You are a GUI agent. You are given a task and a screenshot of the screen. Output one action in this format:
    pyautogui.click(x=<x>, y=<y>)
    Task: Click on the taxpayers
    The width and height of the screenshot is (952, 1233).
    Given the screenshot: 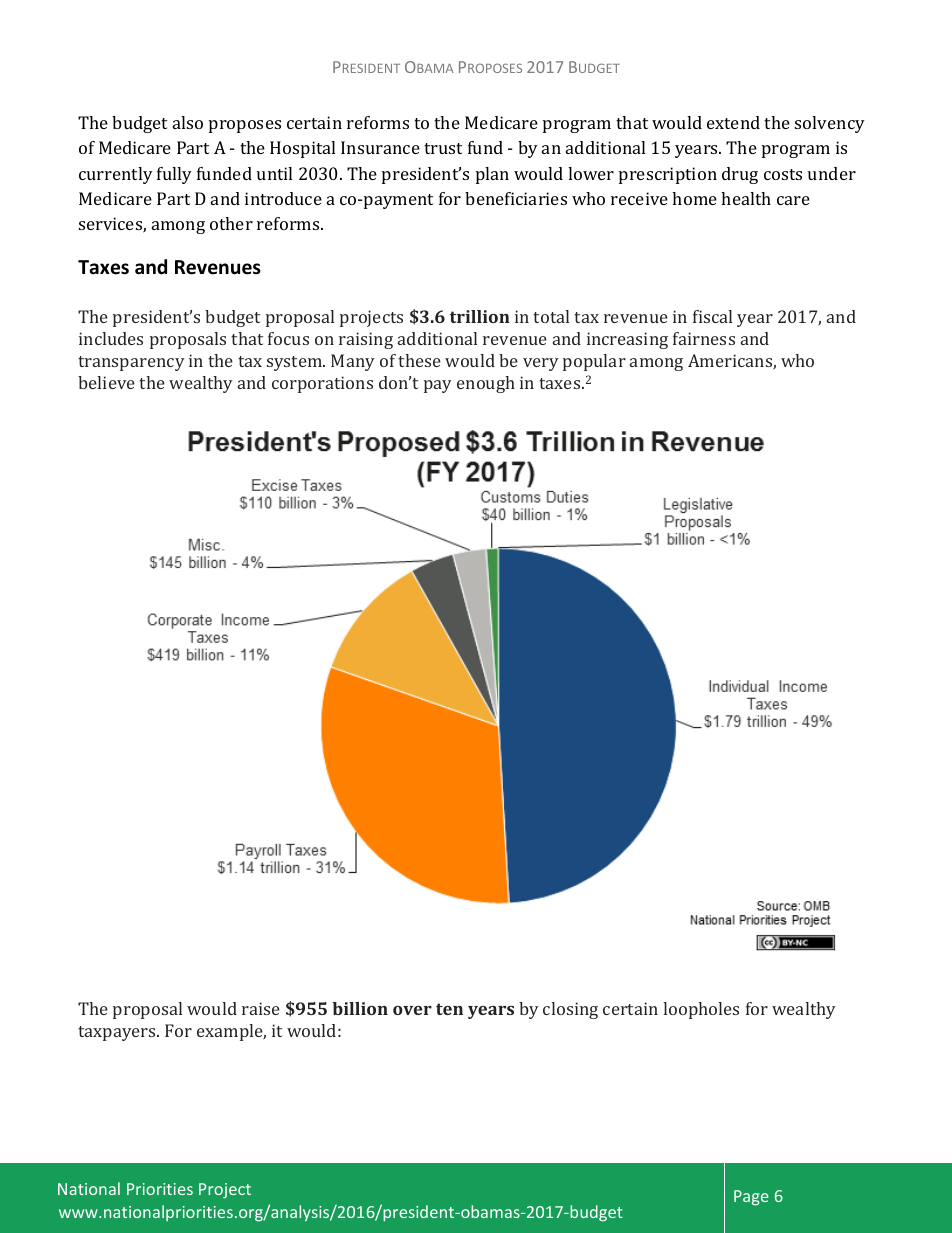 What is the action you would take?
    pyautogui.click(x=118, y=1033)
